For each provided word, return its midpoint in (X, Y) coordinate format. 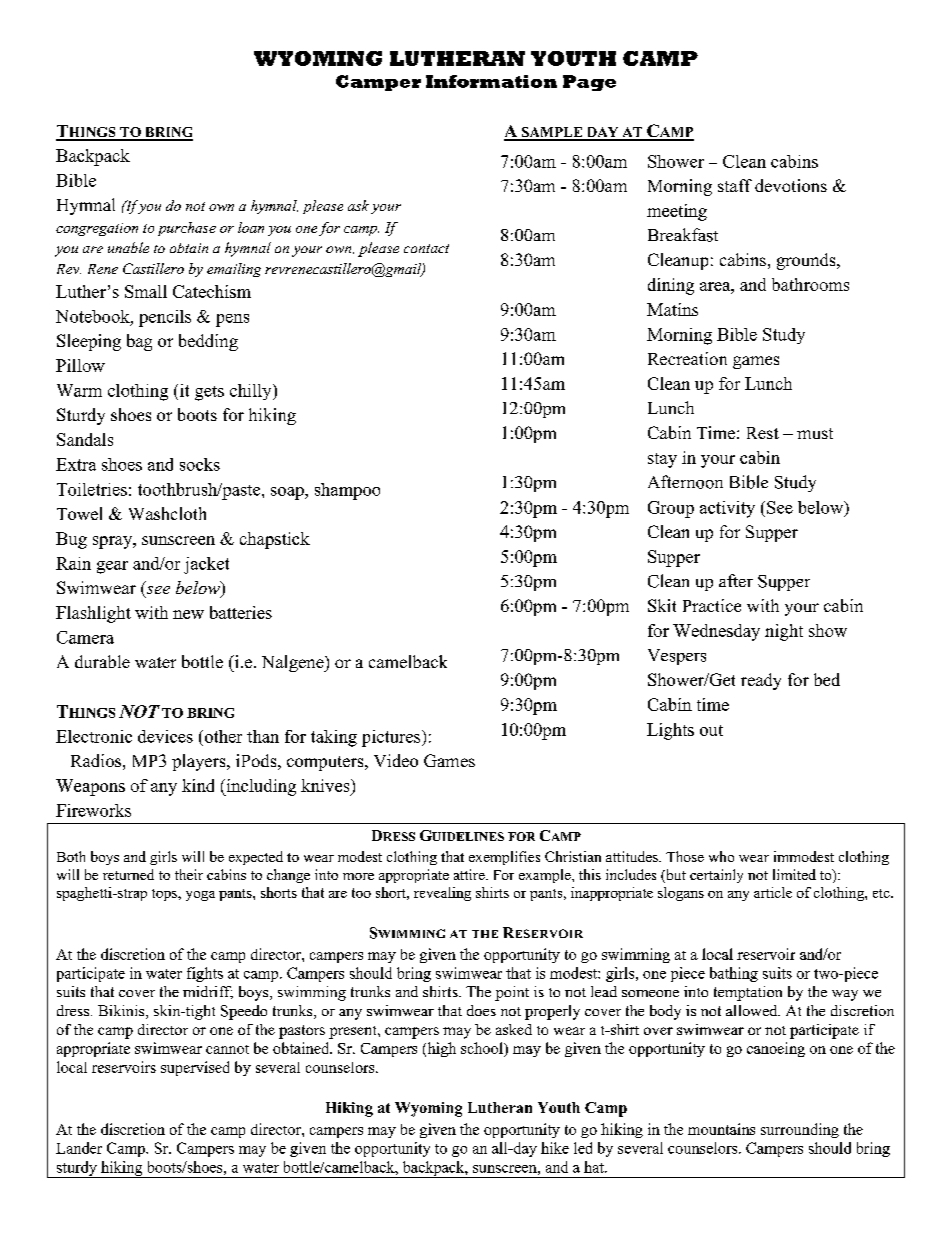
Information (491, 81)
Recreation (687, 358)
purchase (187, 229)
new (188, 614)
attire (470, 874)
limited (794, 874)
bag (139, 342)
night (784, 632)
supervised (195, 1068)
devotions (791, 185)
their (189, 874)
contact (426, 248)
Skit (662, 605)
